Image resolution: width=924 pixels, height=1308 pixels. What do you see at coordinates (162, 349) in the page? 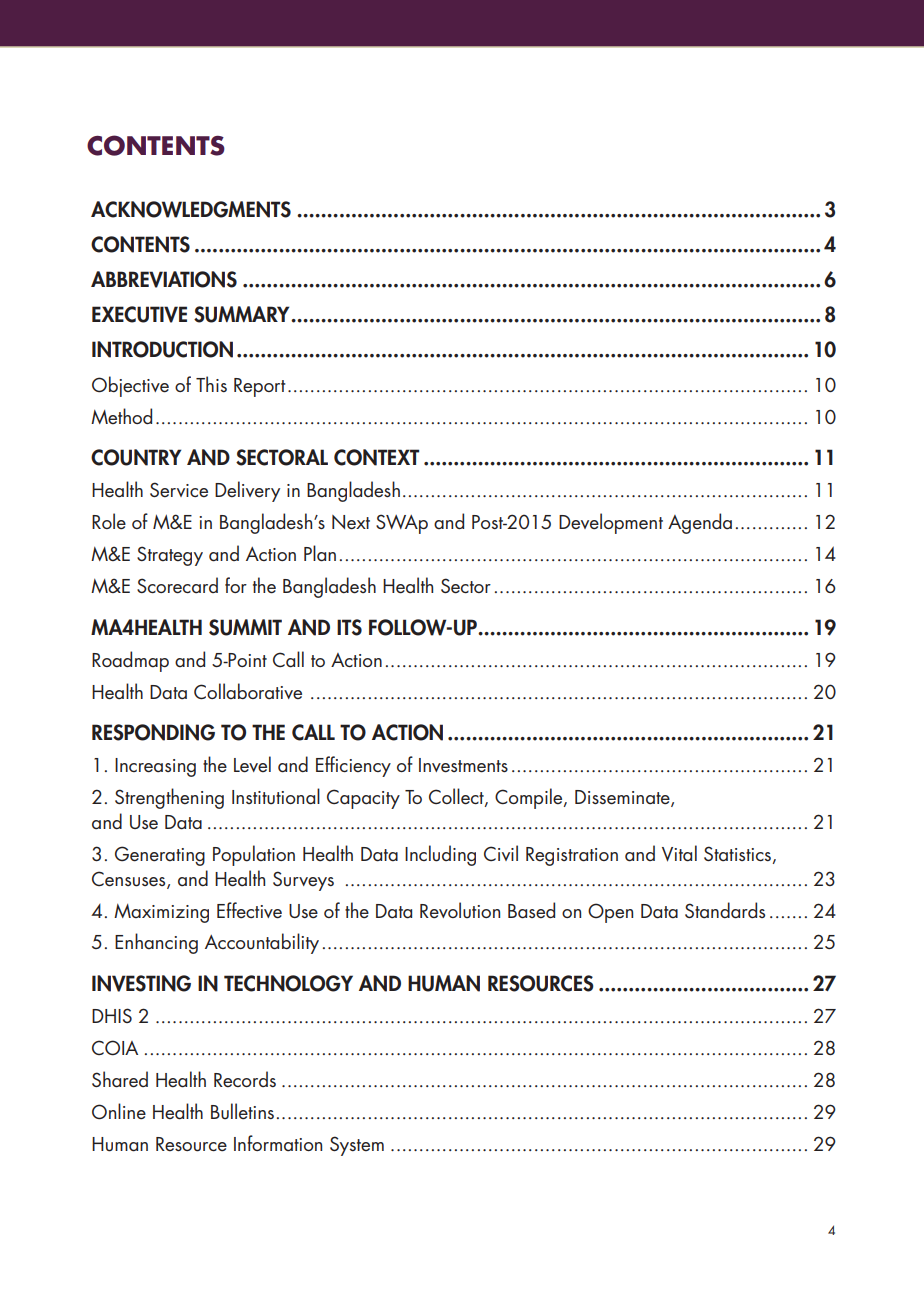
I see `INTRODUCTION` at bounding box center [162, 349].
